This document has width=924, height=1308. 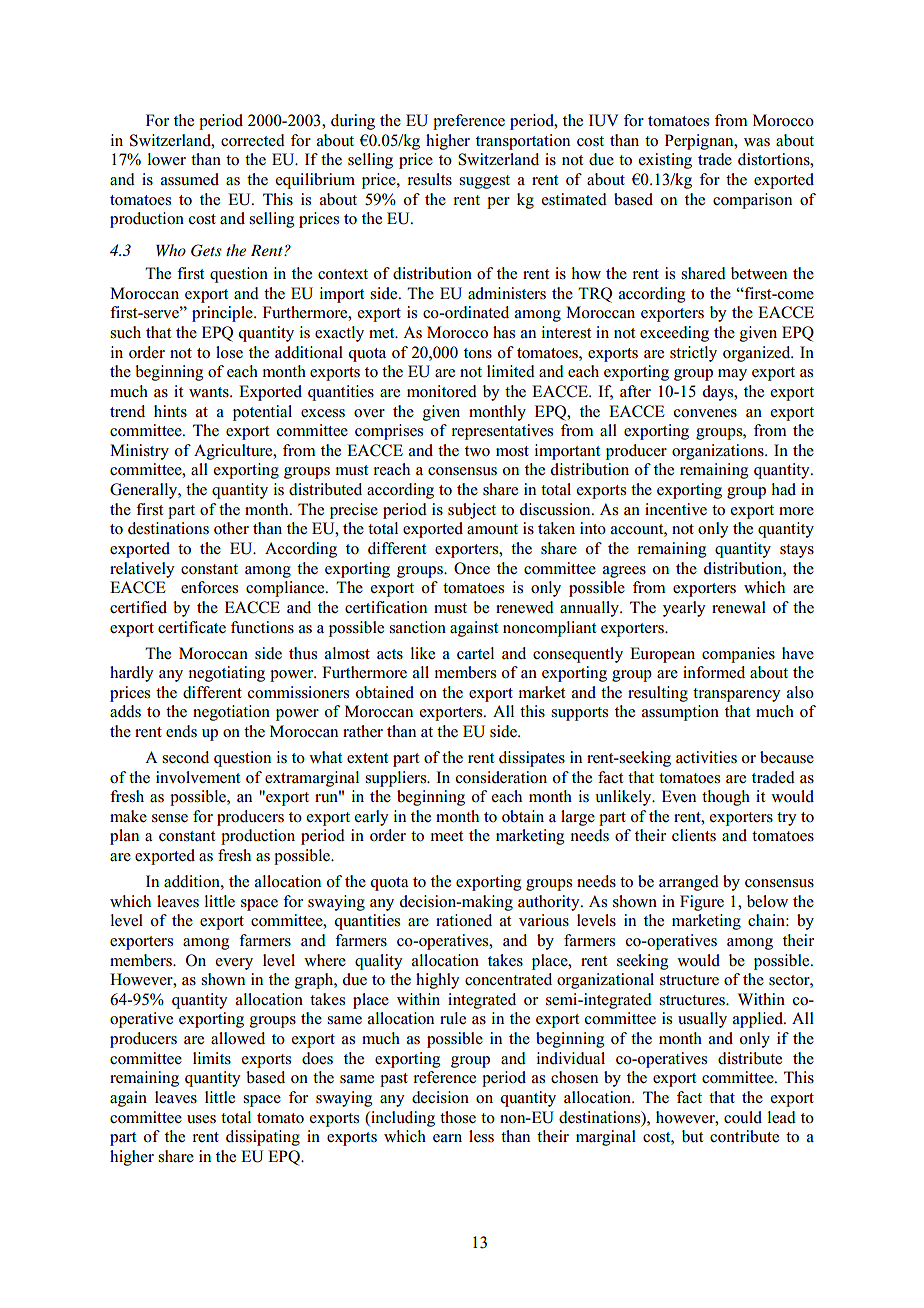 What do you see at coordinates (702, 903) in the document?
I see `Figure` at bounding box center [702, 903].
